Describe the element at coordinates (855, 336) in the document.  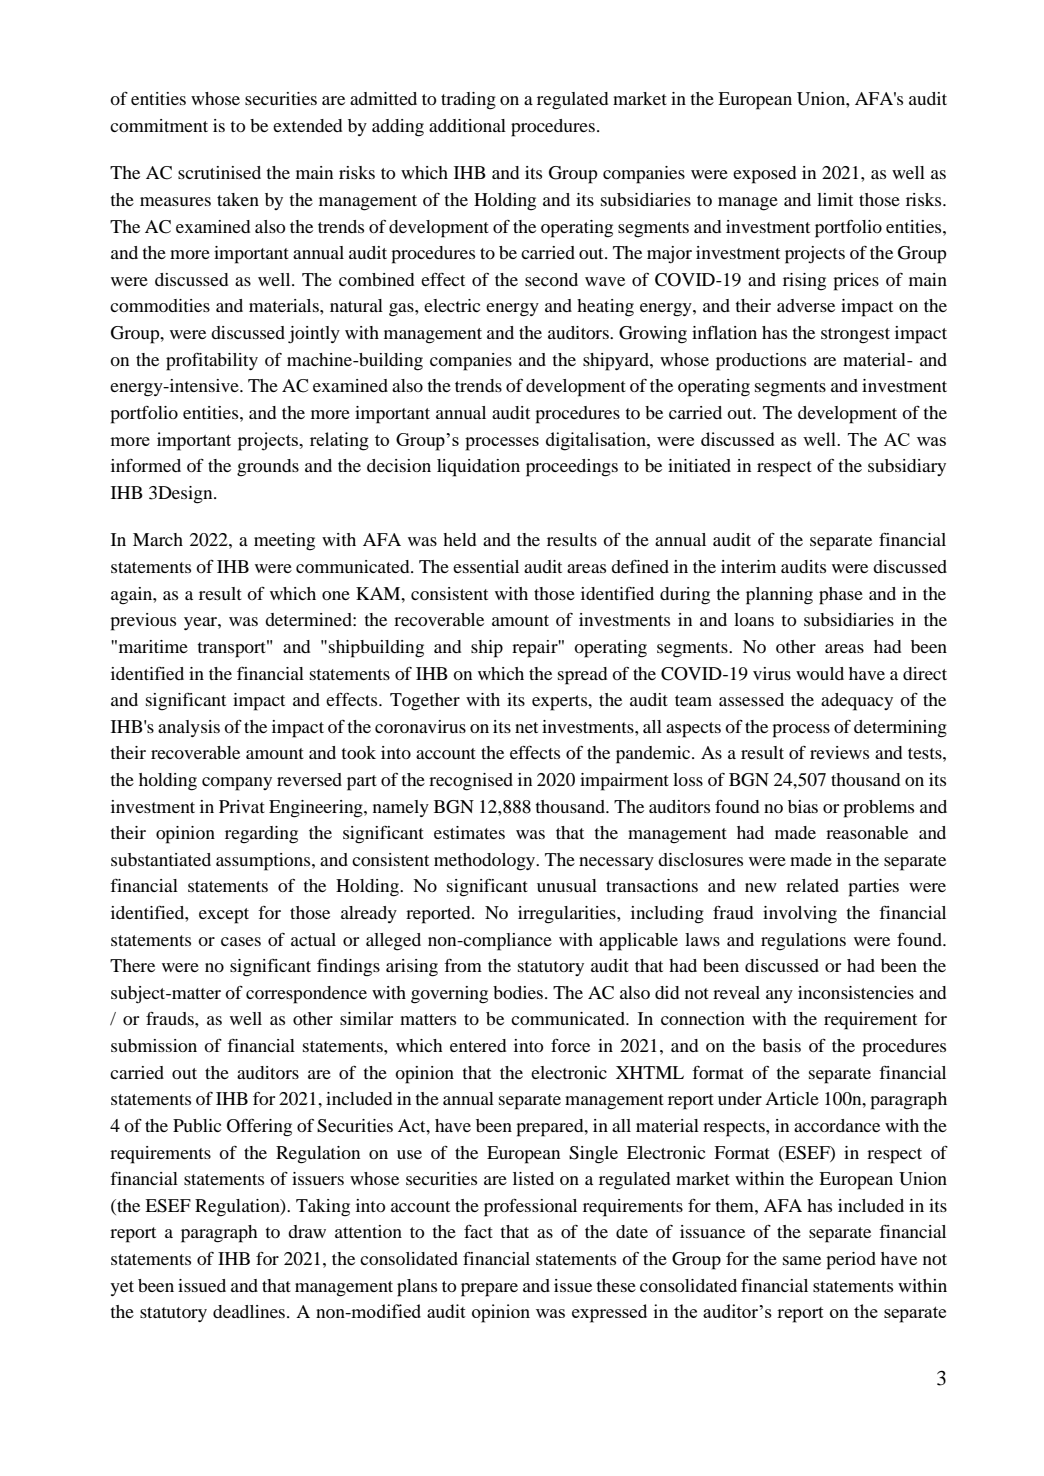
I see `strongest` at that location.
